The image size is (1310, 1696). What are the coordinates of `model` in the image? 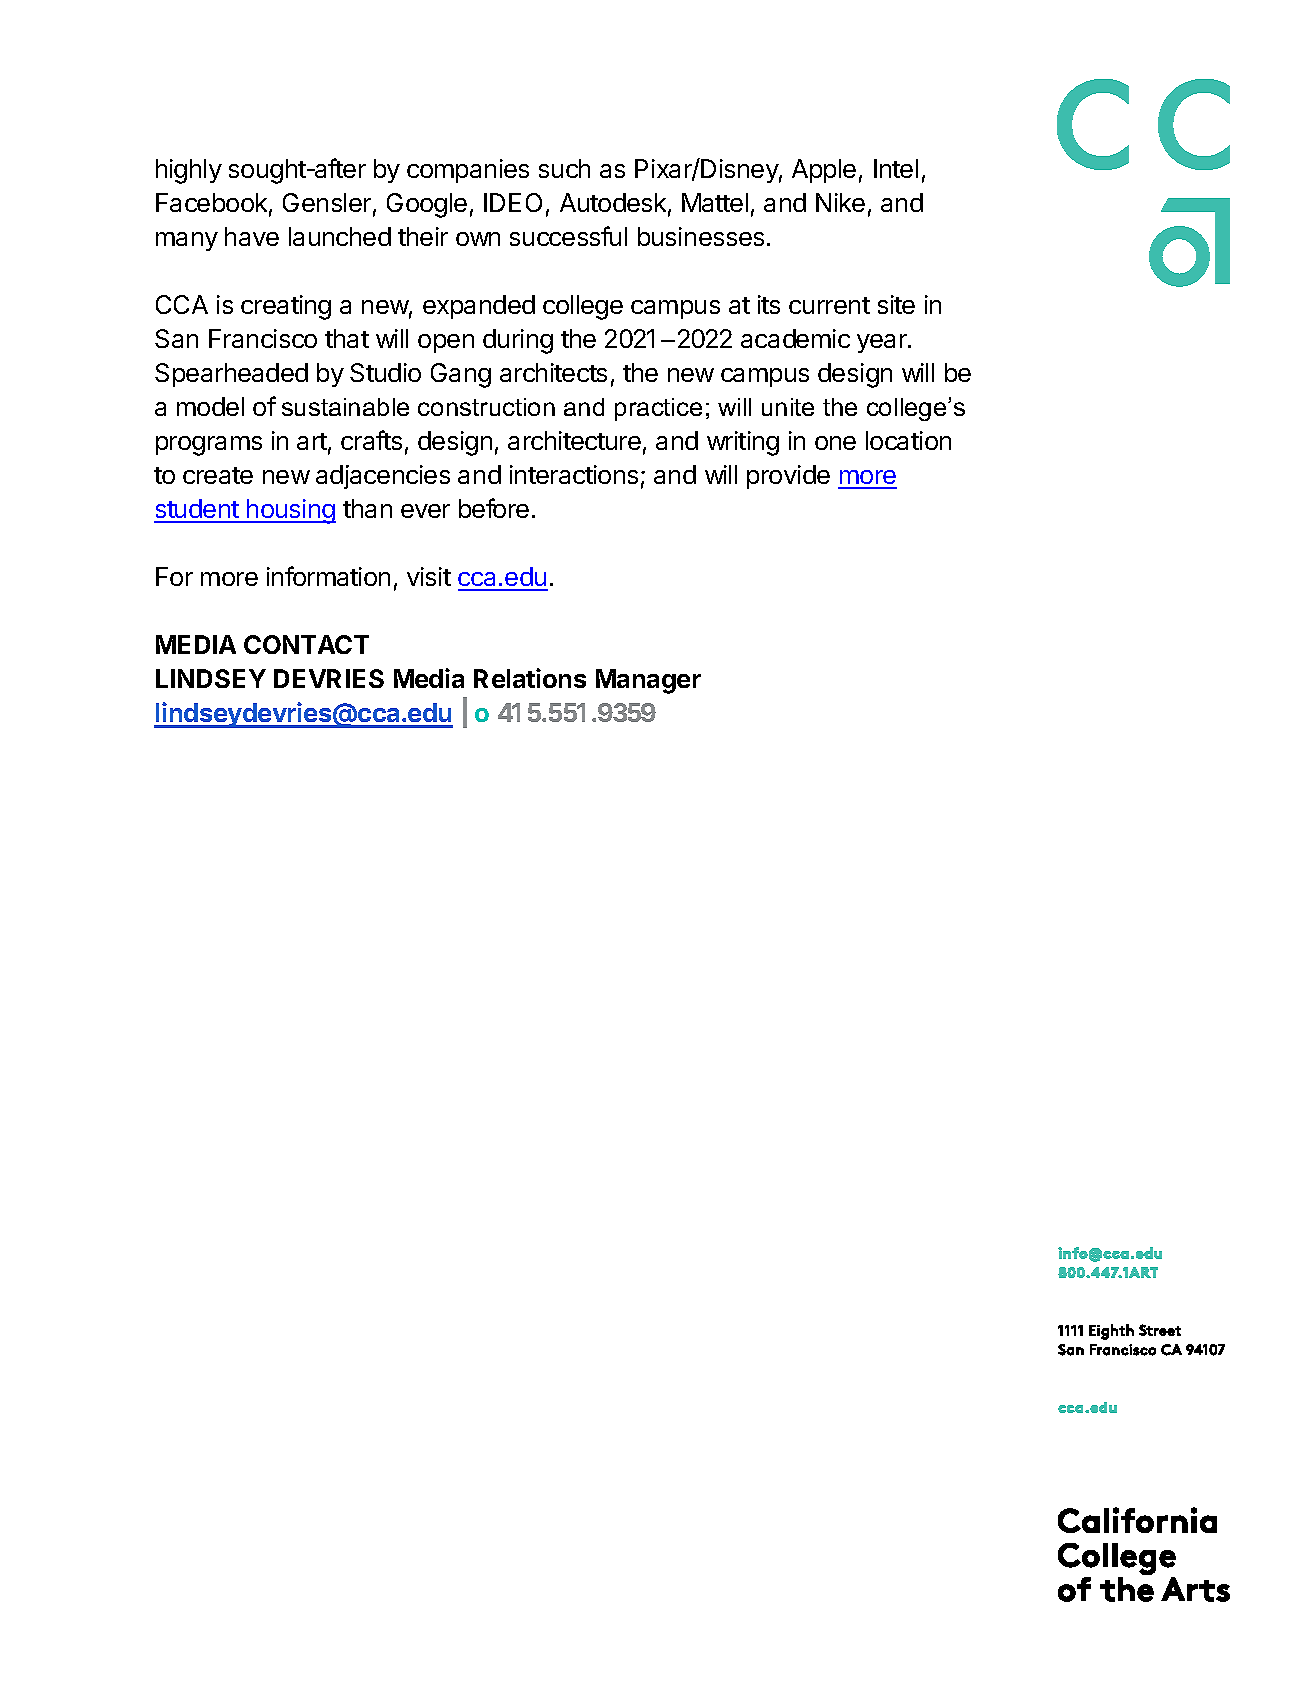 It's located at (210, 406).
